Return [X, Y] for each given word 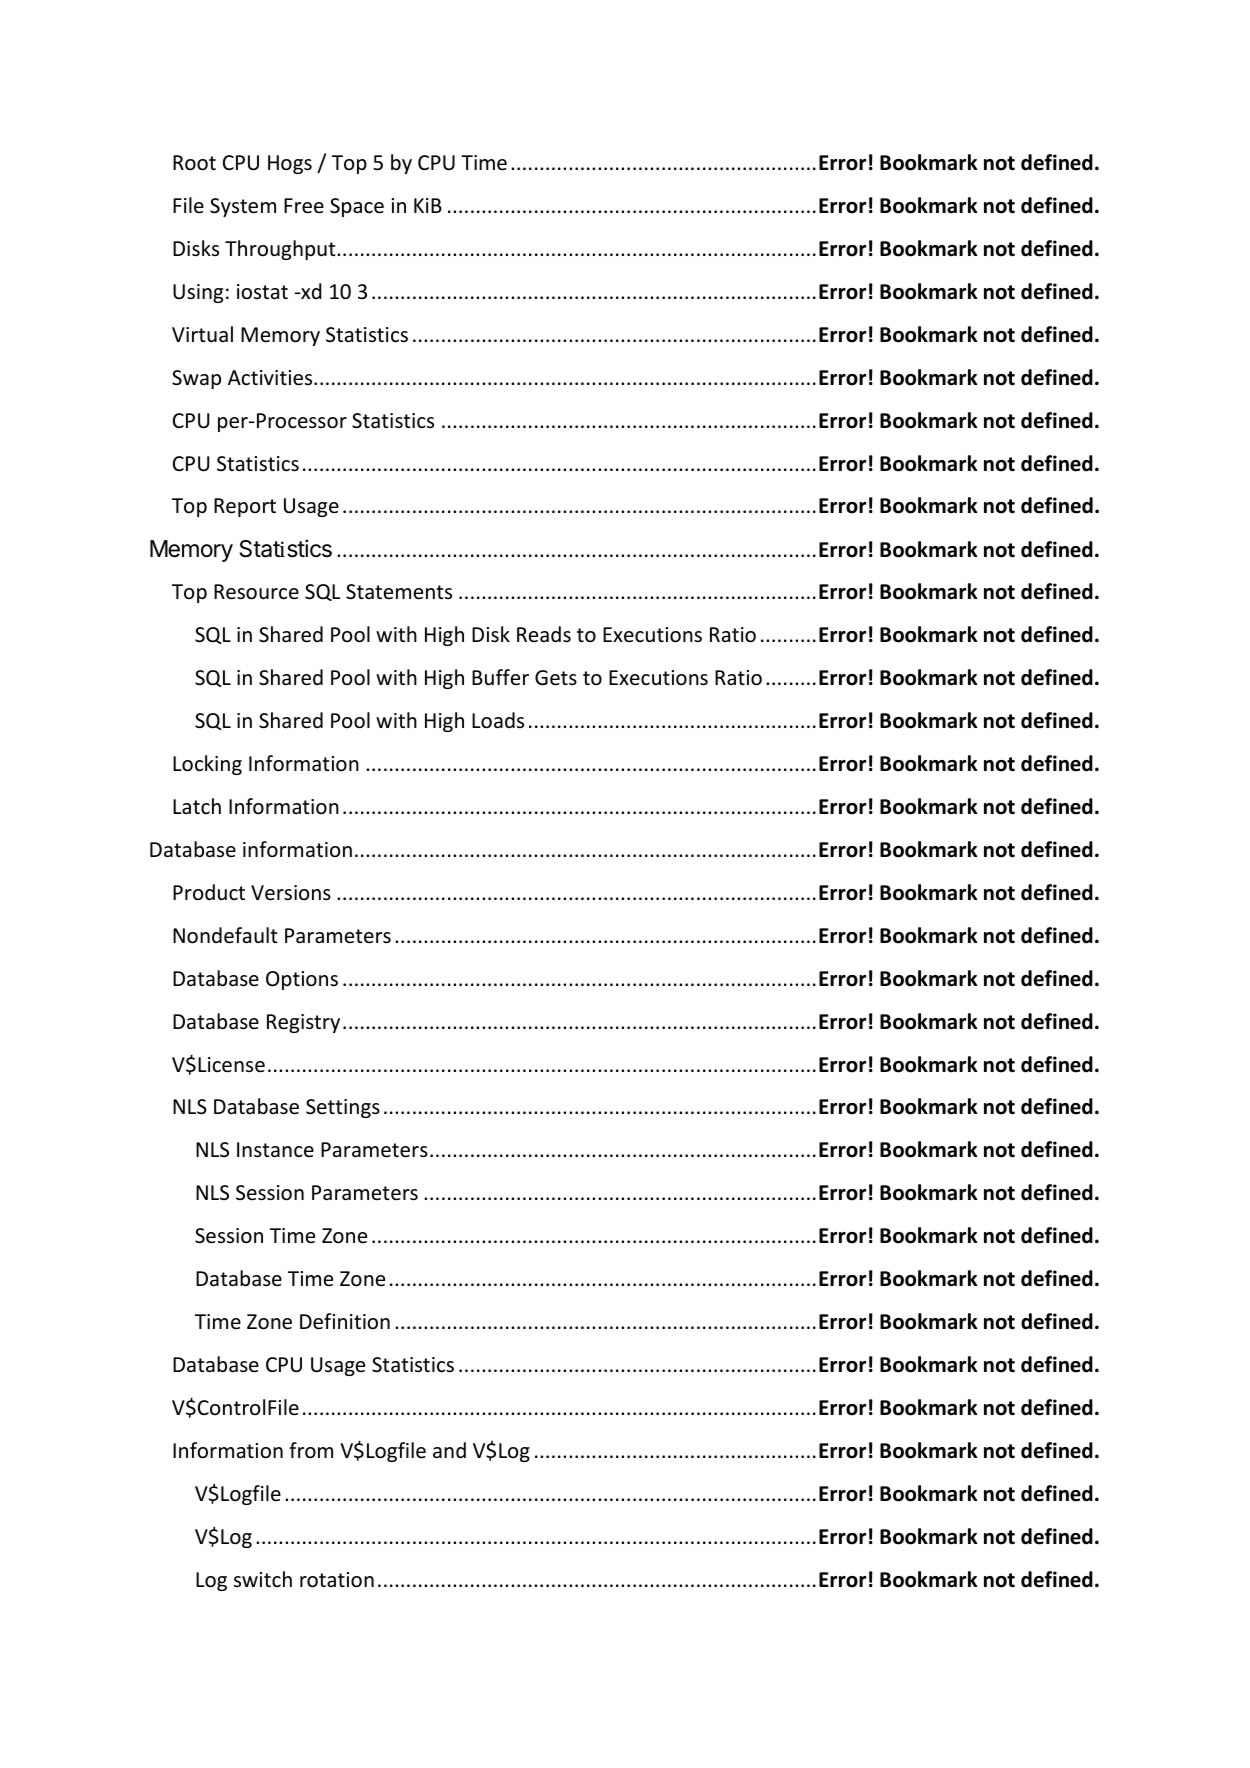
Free [304, 206]
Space [357, 207]
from [311, 1450]
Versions [291, 893]
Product [209, 892]
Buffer [500, 677]
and [449, 1450]
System [243, 207]
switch [263, 1579]
